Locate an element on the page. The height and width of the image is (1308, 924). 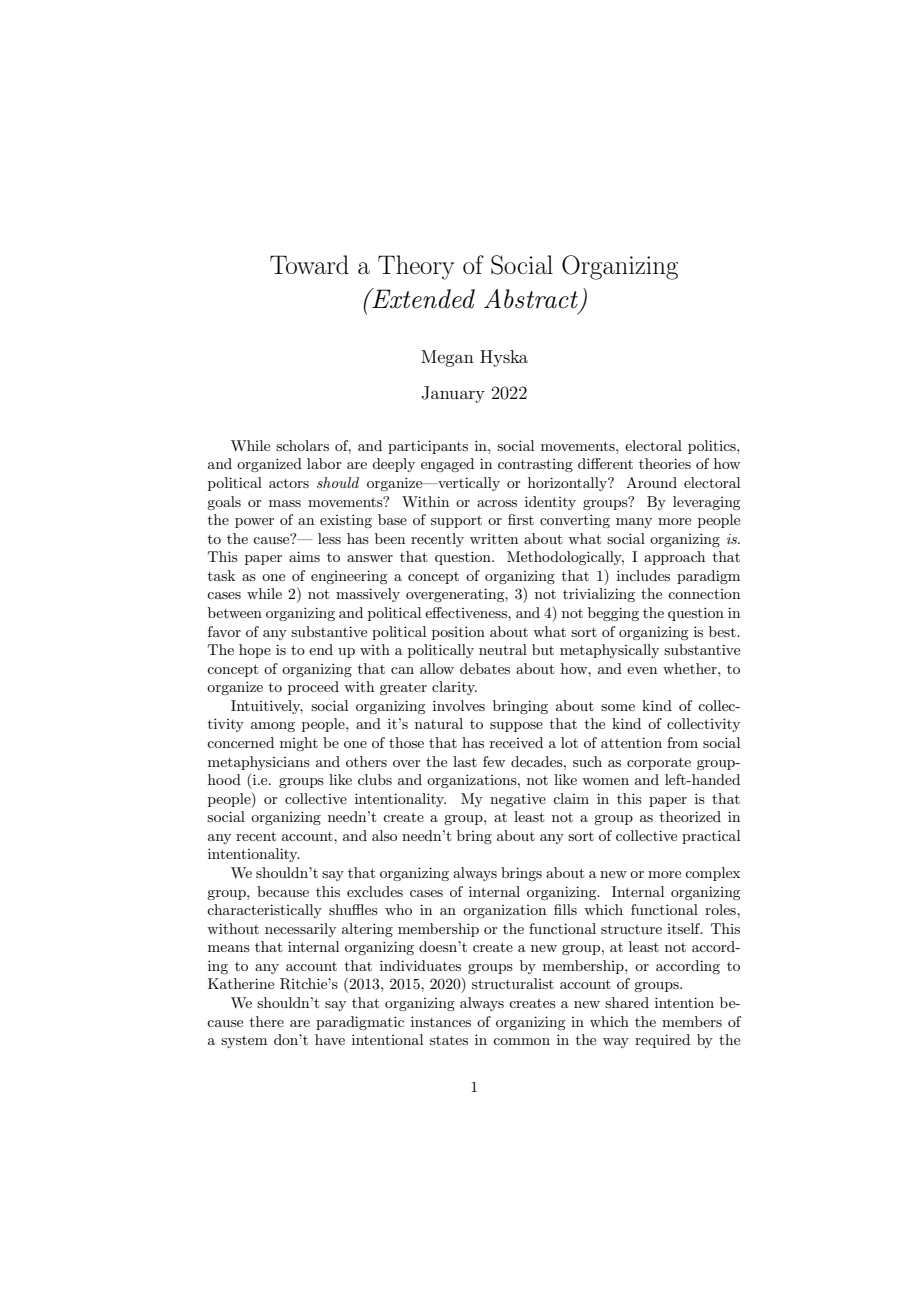
Abstract is located at coordinates (531, 299).
